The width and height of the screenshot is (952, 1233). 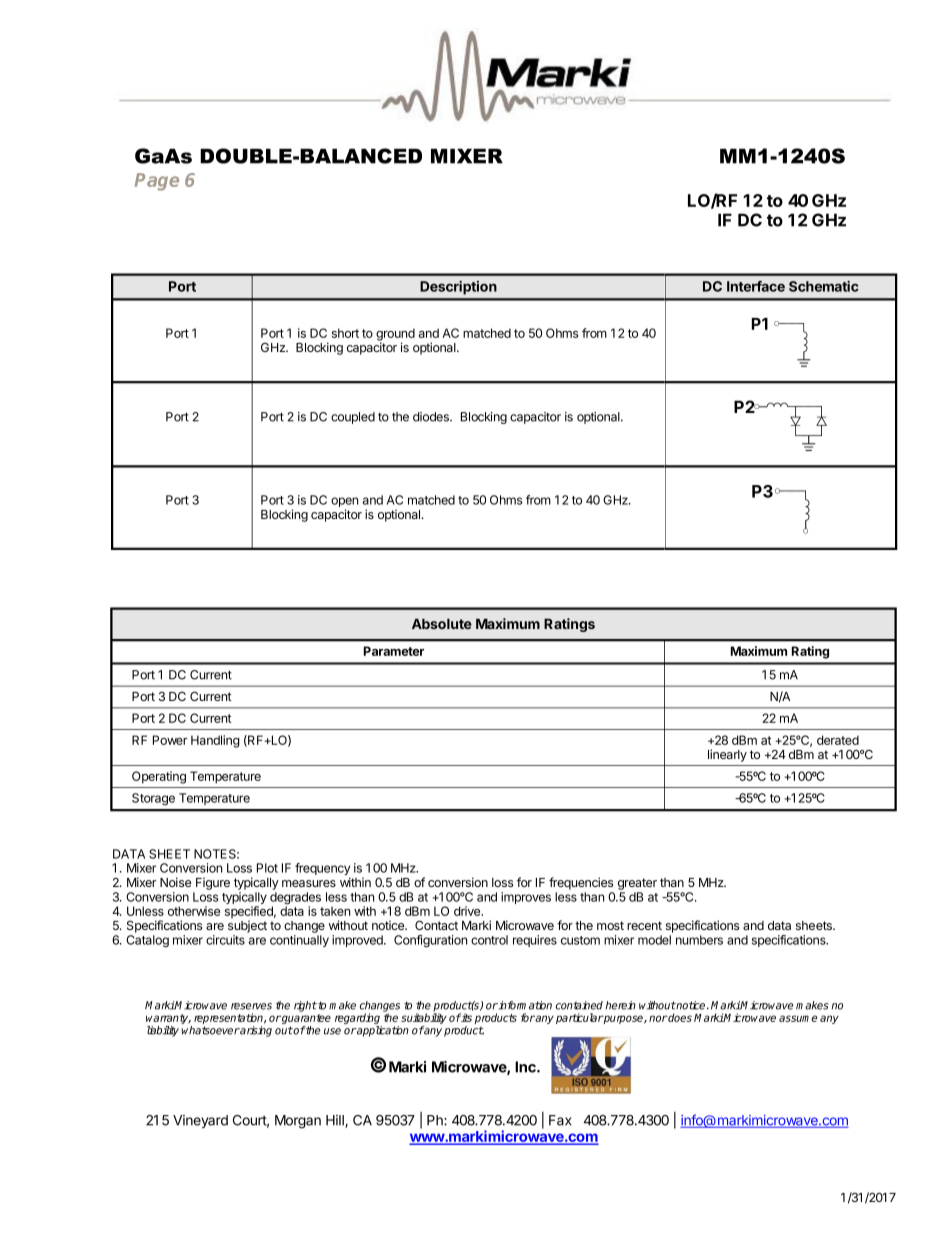 I want to click on diodes, so click(x=432, y=417).
